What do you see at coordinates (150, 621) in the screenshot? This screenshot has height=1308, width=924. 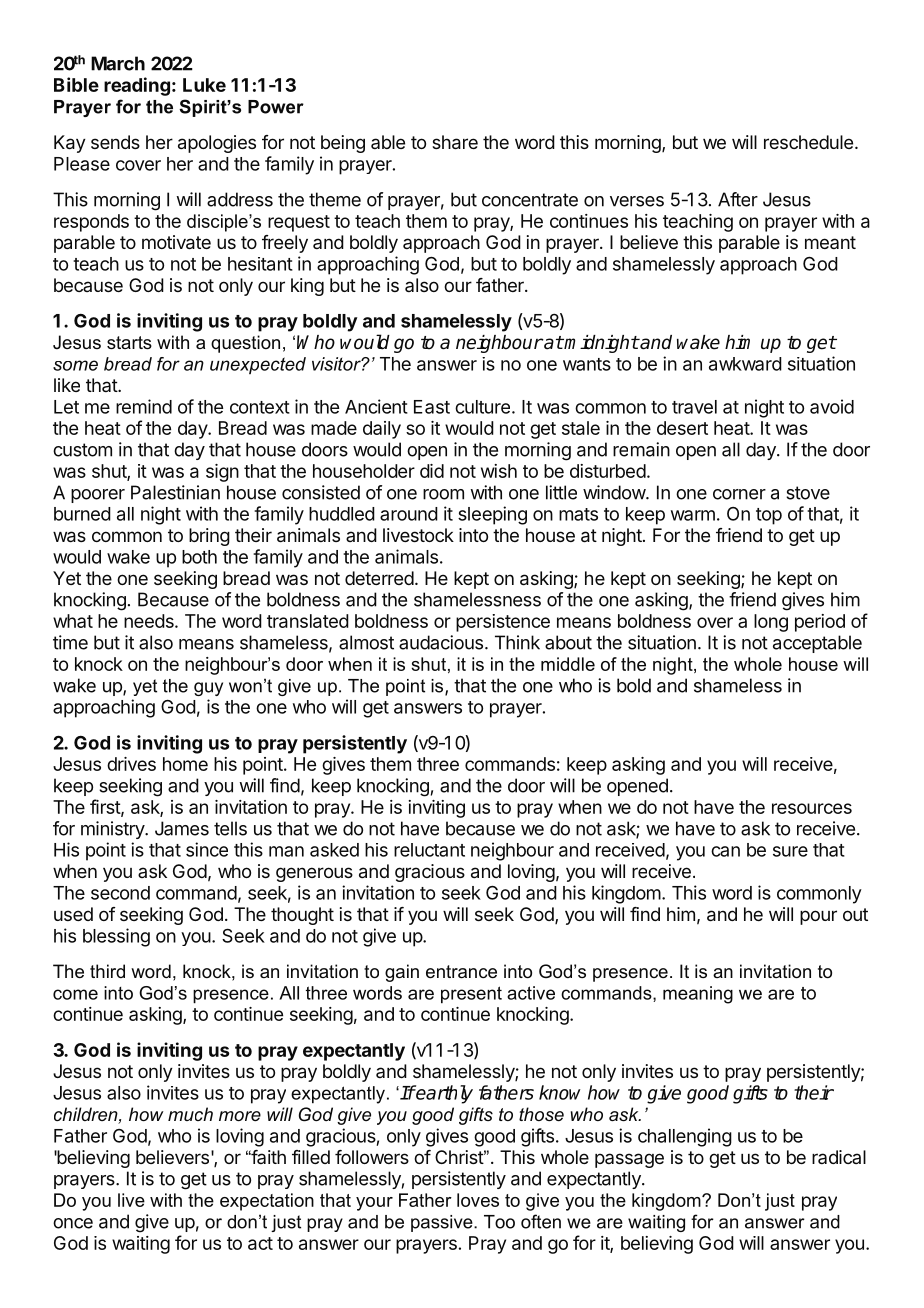 I see `needs` at bounding box center [150, 621].
